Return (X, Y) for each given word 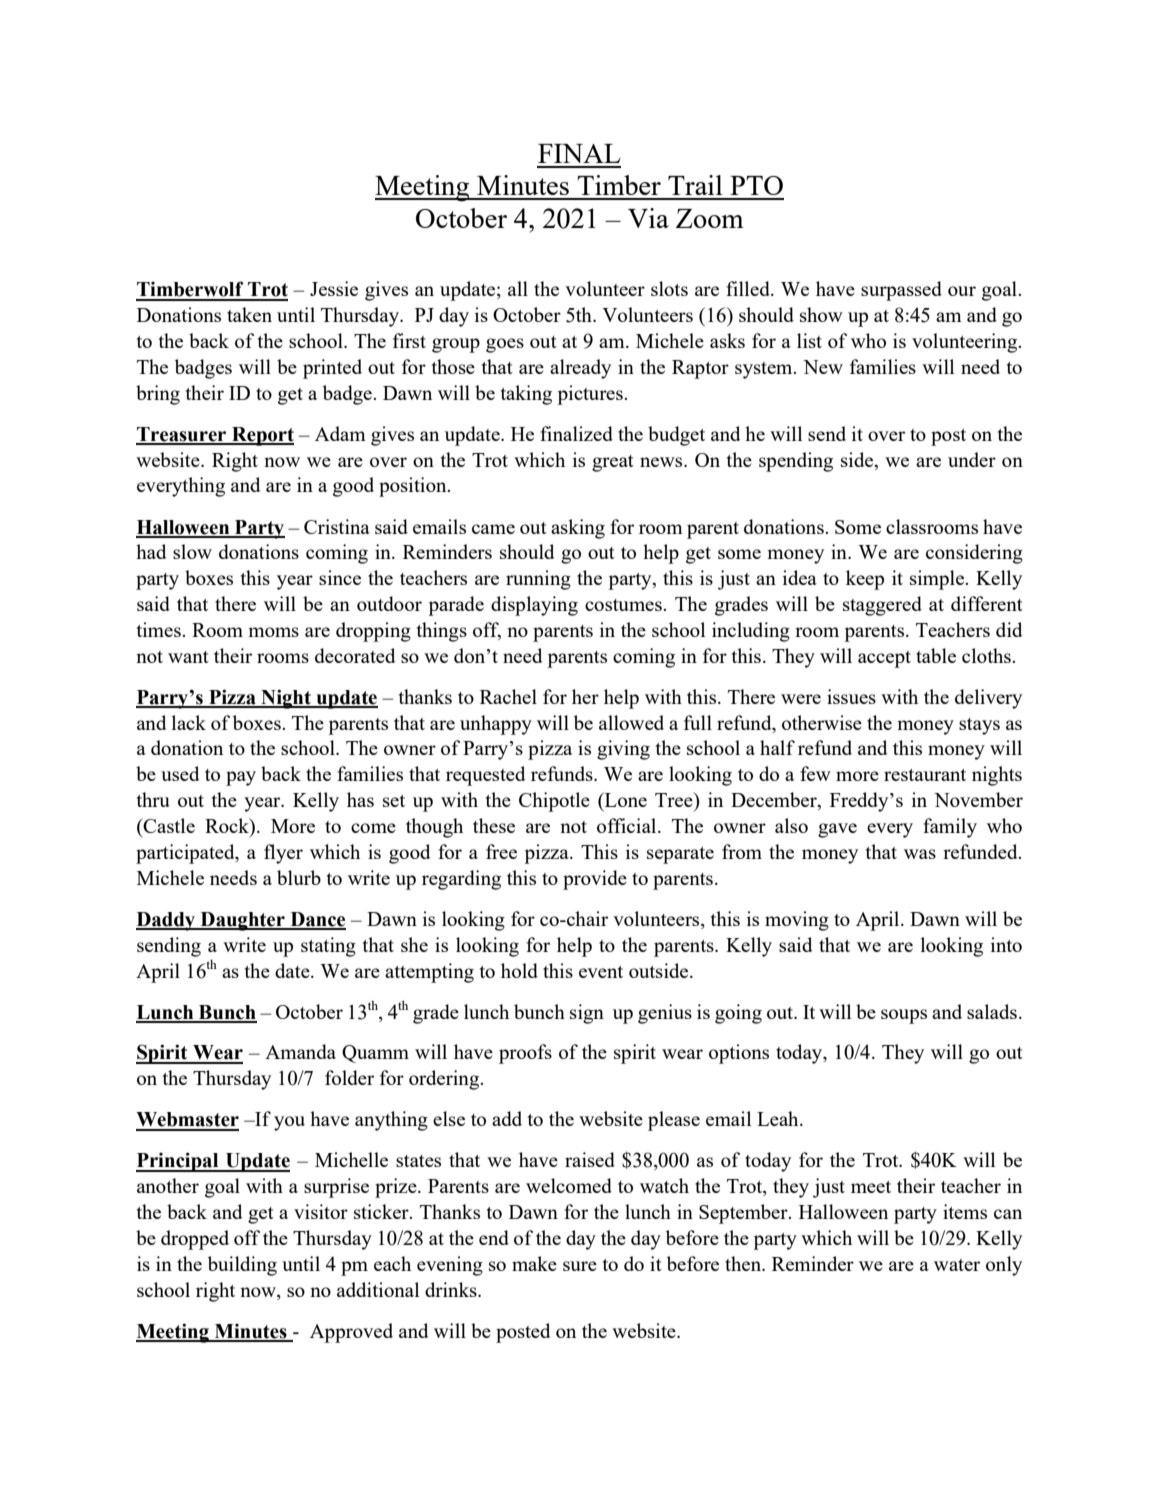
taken (249, 314)
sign (587, 1014)
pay (241, 778)
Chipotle (554, 802)
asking (578, 529)
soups (904, 1016)
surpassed (901, 291)
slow (192, 551)
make (534, 1263)
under (972, 459)
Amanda (300, 1051)
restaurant (925, 775)
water (957, 1265)
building (242, 1266)
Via (648, 218)
